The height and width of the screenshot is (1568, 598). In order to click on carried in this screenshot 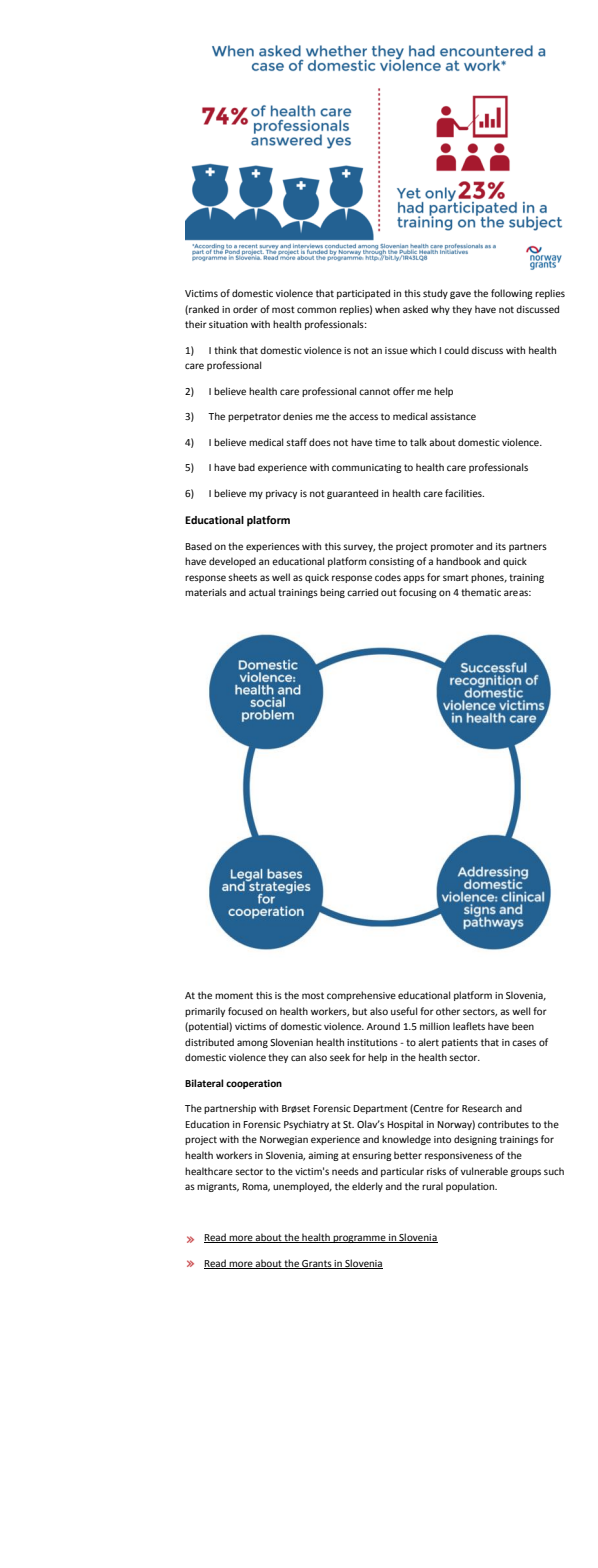, I will do `click(362, 592)`.
